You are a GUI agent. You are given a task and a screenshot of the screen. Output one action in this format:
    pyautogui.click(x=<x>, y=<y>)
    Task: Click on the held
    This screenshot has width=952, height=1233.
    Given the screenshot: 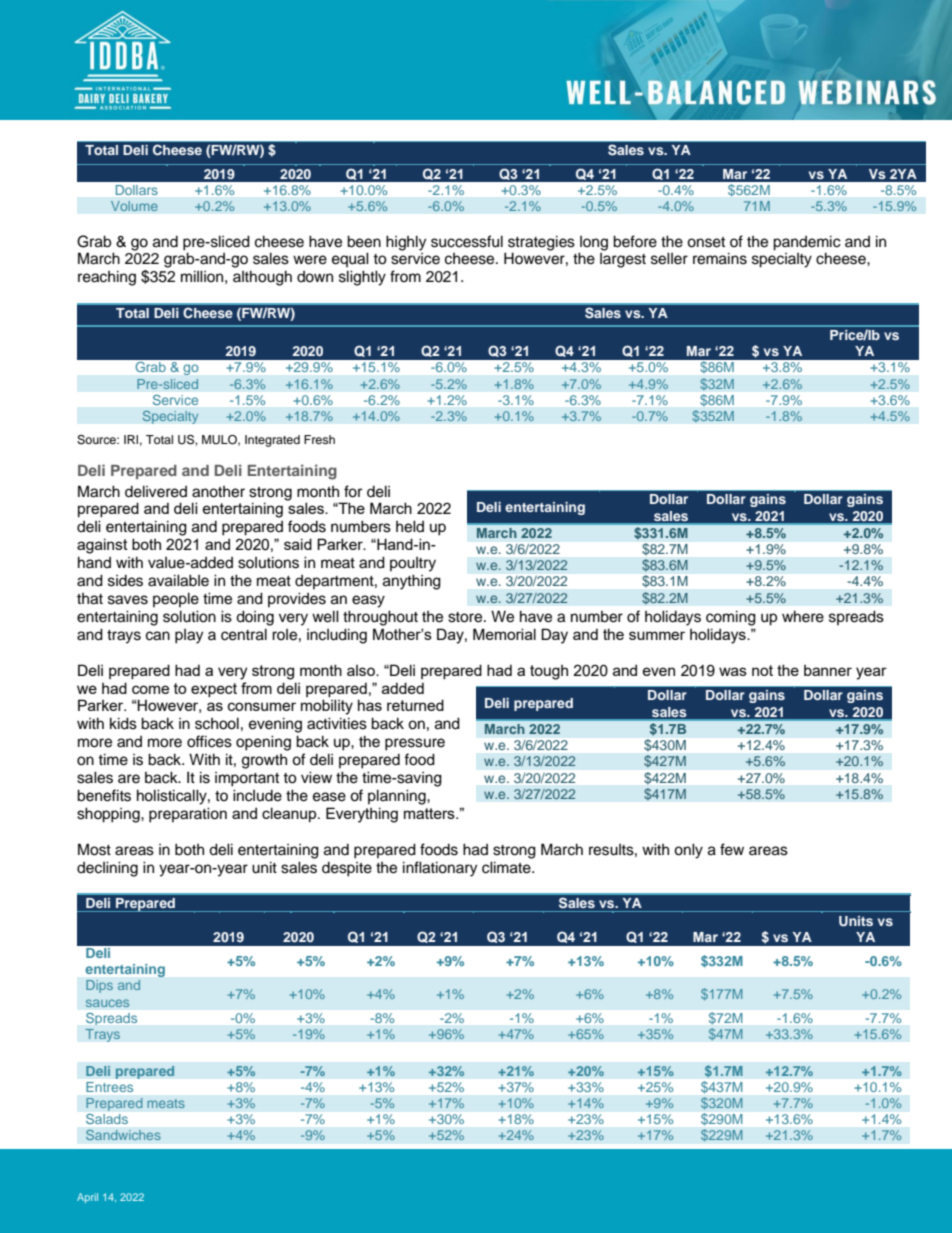 What is the action you would take?
    pyautogui.click(x=410, y=526)
